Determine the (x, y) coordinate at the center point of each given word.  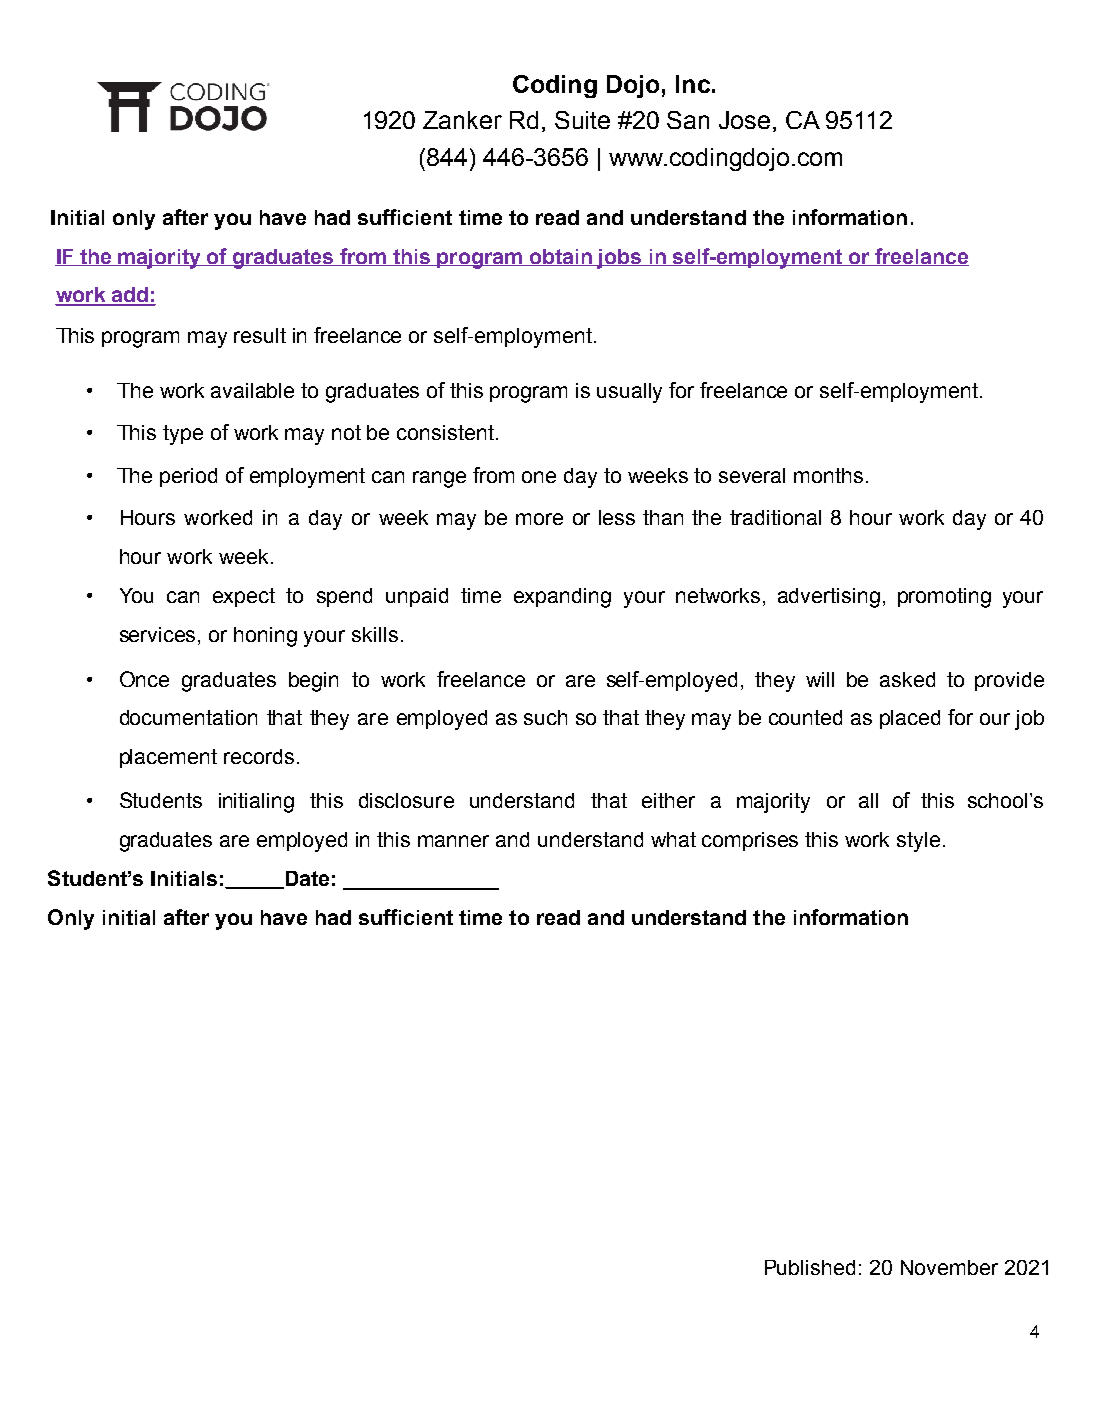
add (129, 296)
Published (810, 1267)
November (949, 1267)
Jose (744, 120)
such (545, 717)
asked (907, 679)
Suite (582, 120)
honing (265, 637)
